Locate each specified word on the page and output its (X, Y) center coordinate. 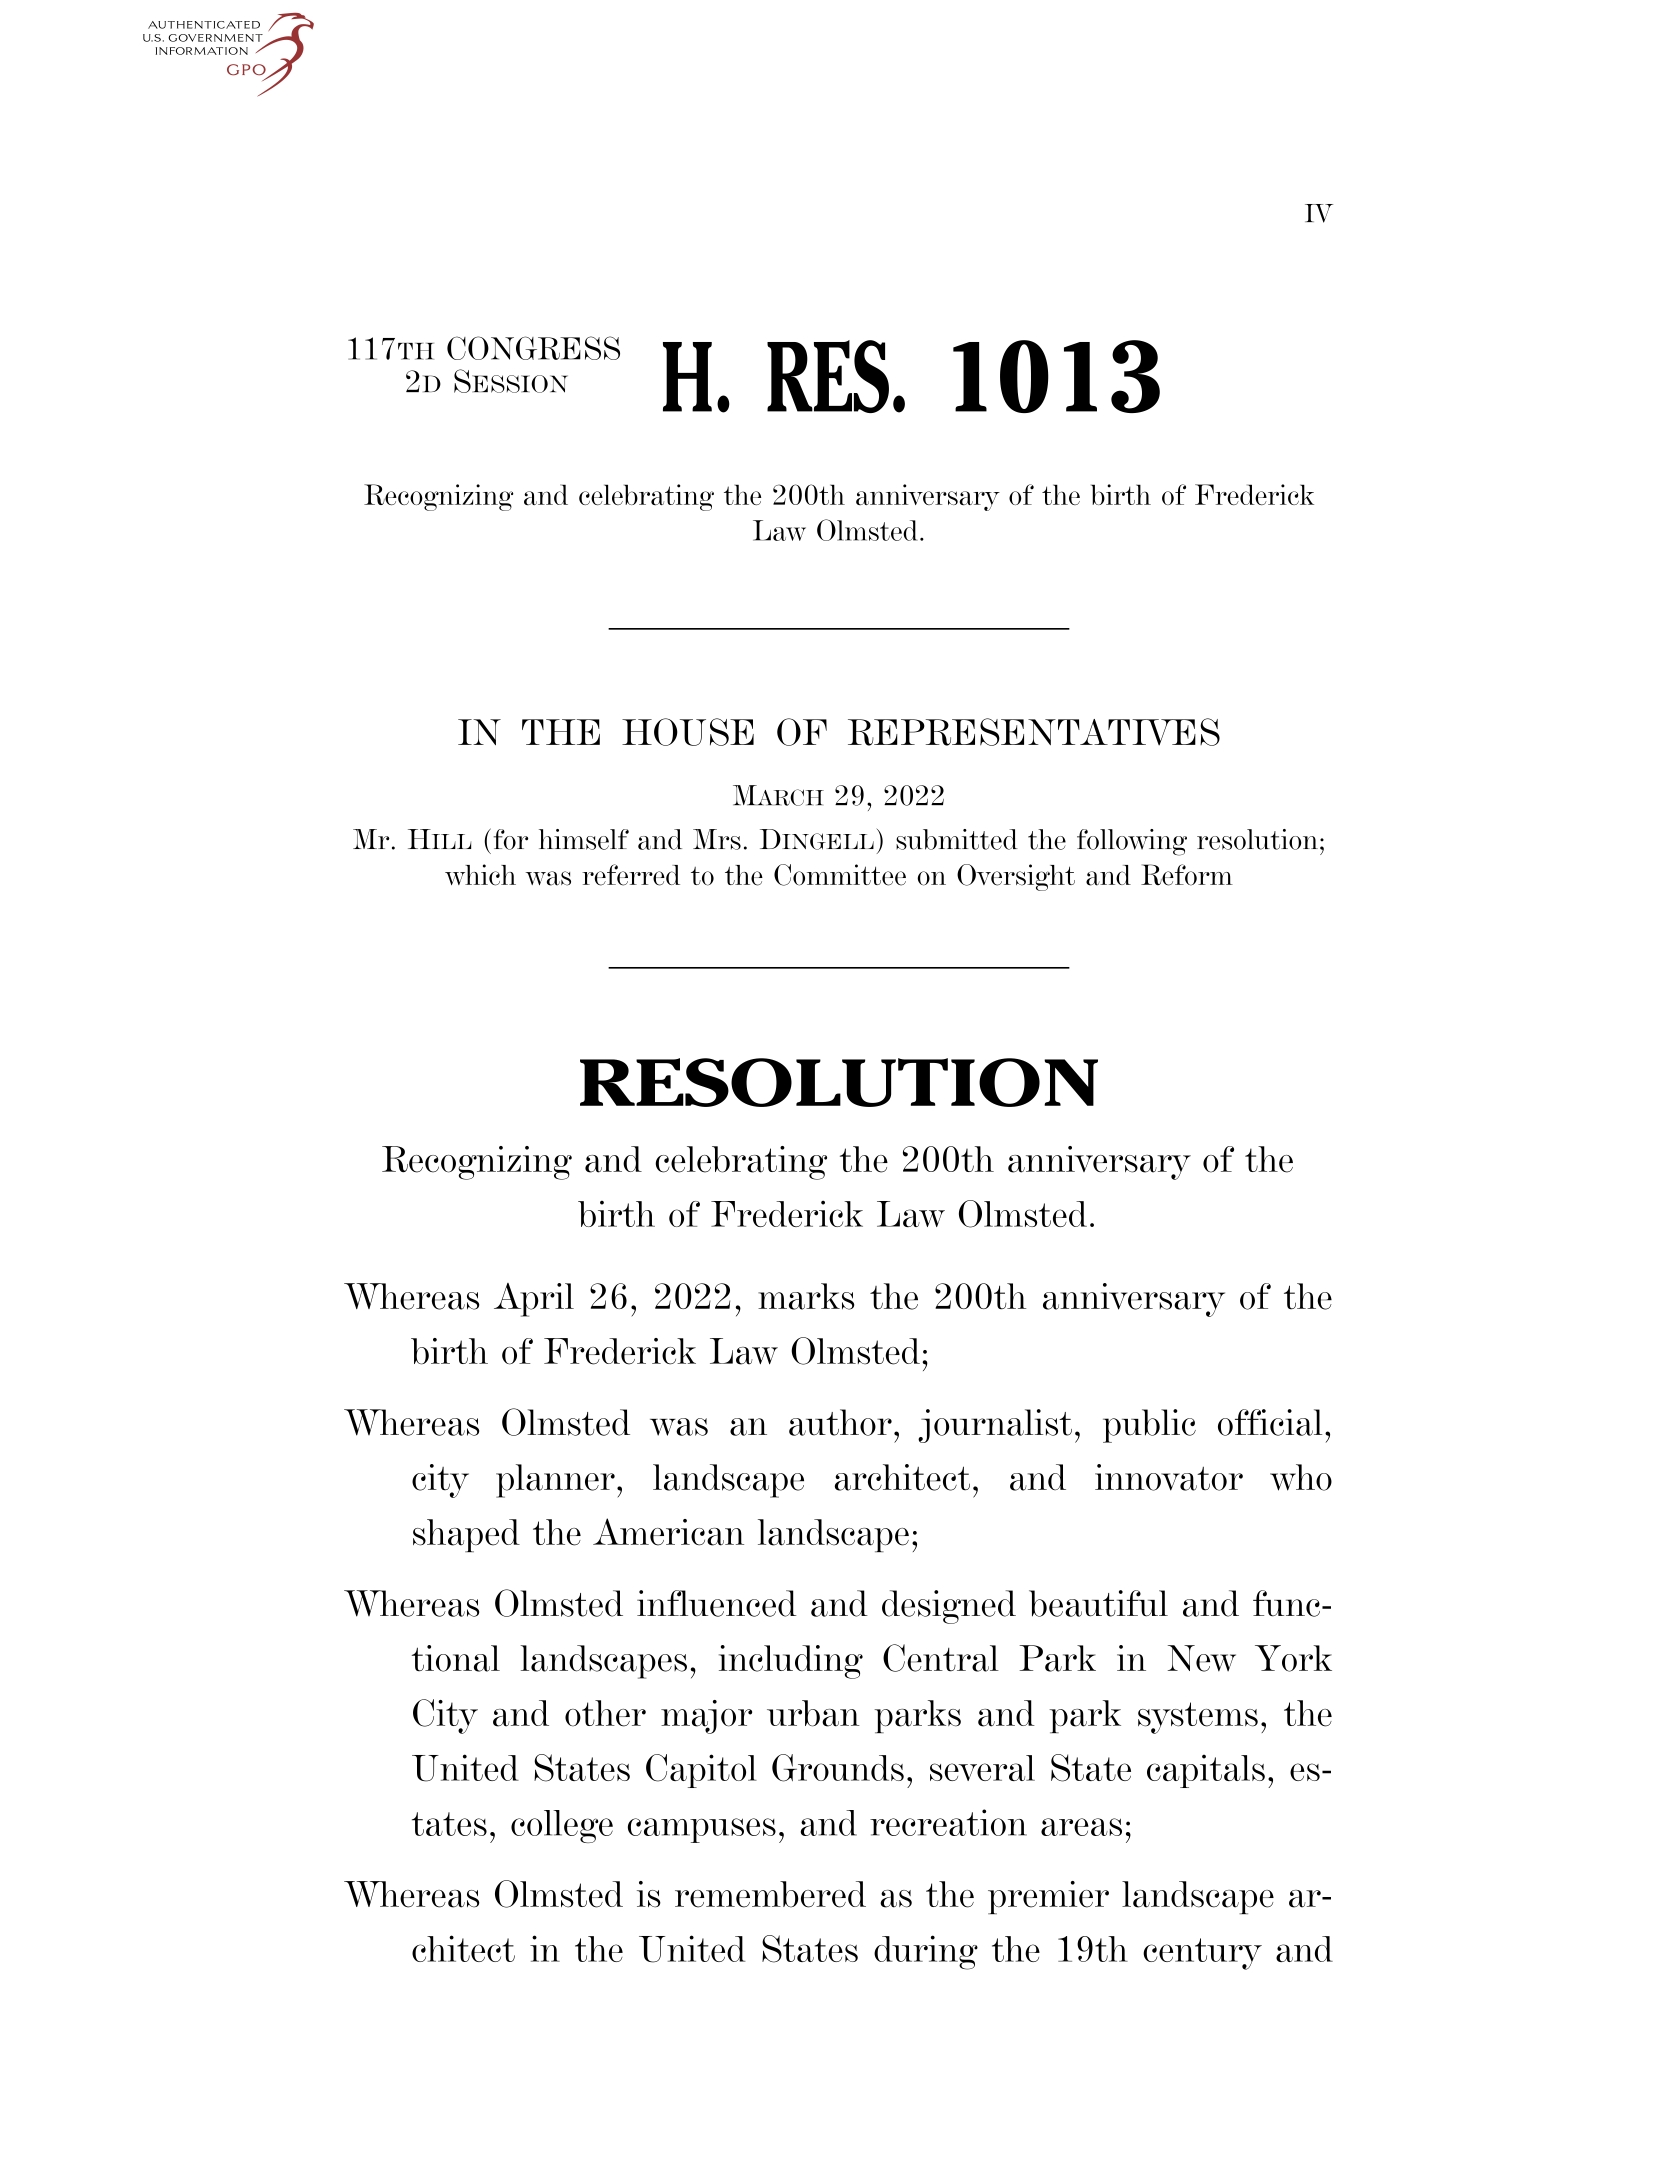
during (926, 1952)
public (1149, 1426)
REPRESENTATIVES (1034, 732)
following (1132, 842)
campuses (702, 1830)
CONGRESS (533, 348)
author (840, 1422)
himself (584, 839)
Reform (1187, 875)
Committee (840, 875)
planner (555, 1481)
